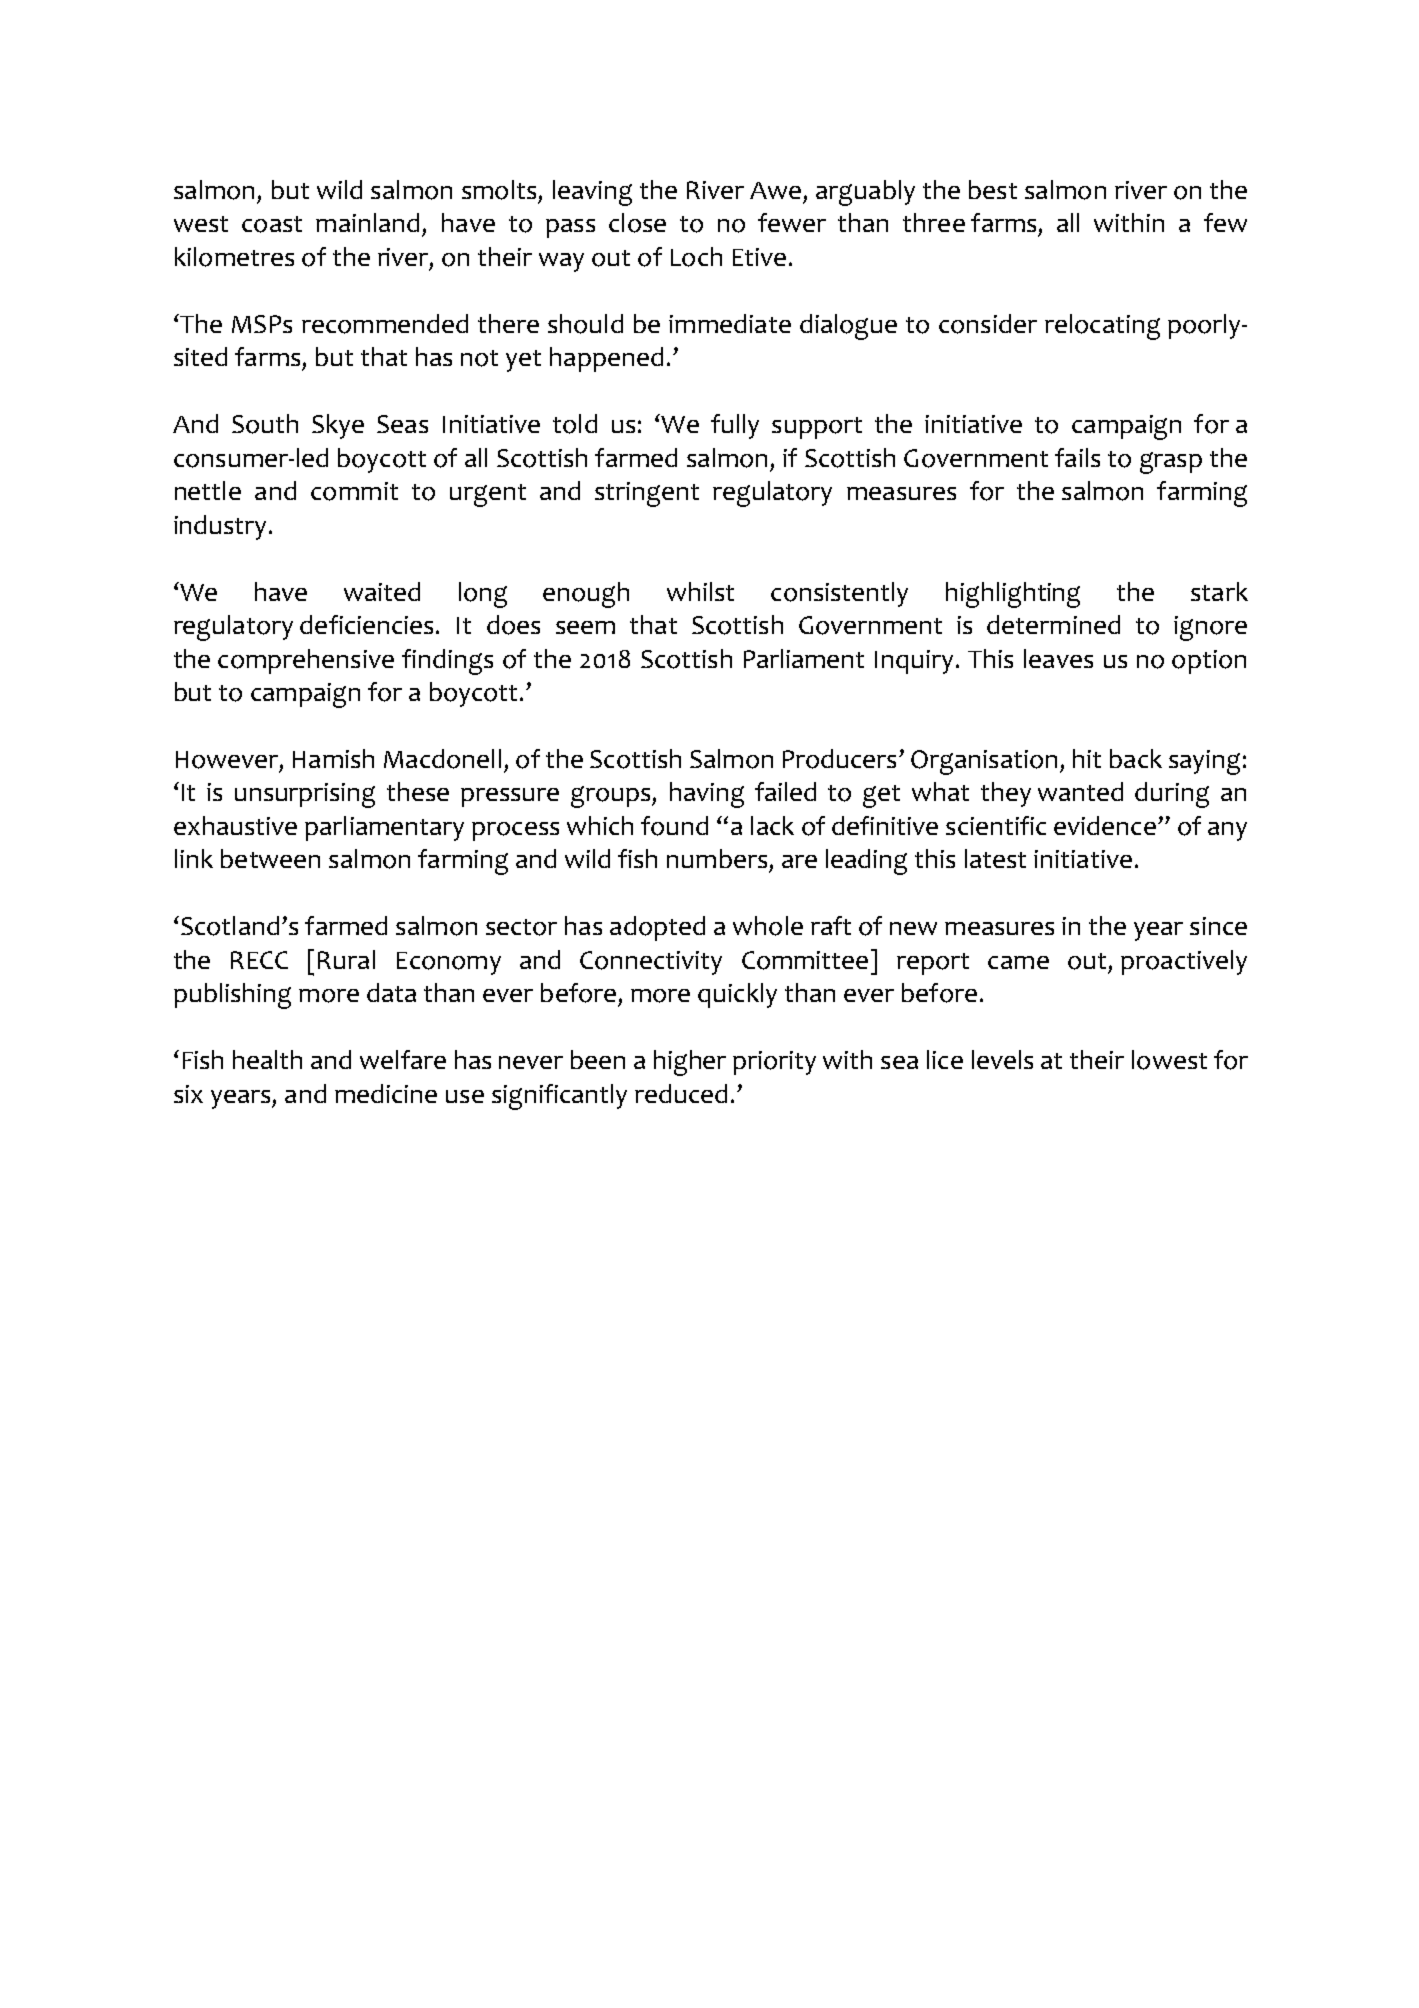 This screenshot has width=1419, height=2008. I want to click on higher, so click(690, 1063).
